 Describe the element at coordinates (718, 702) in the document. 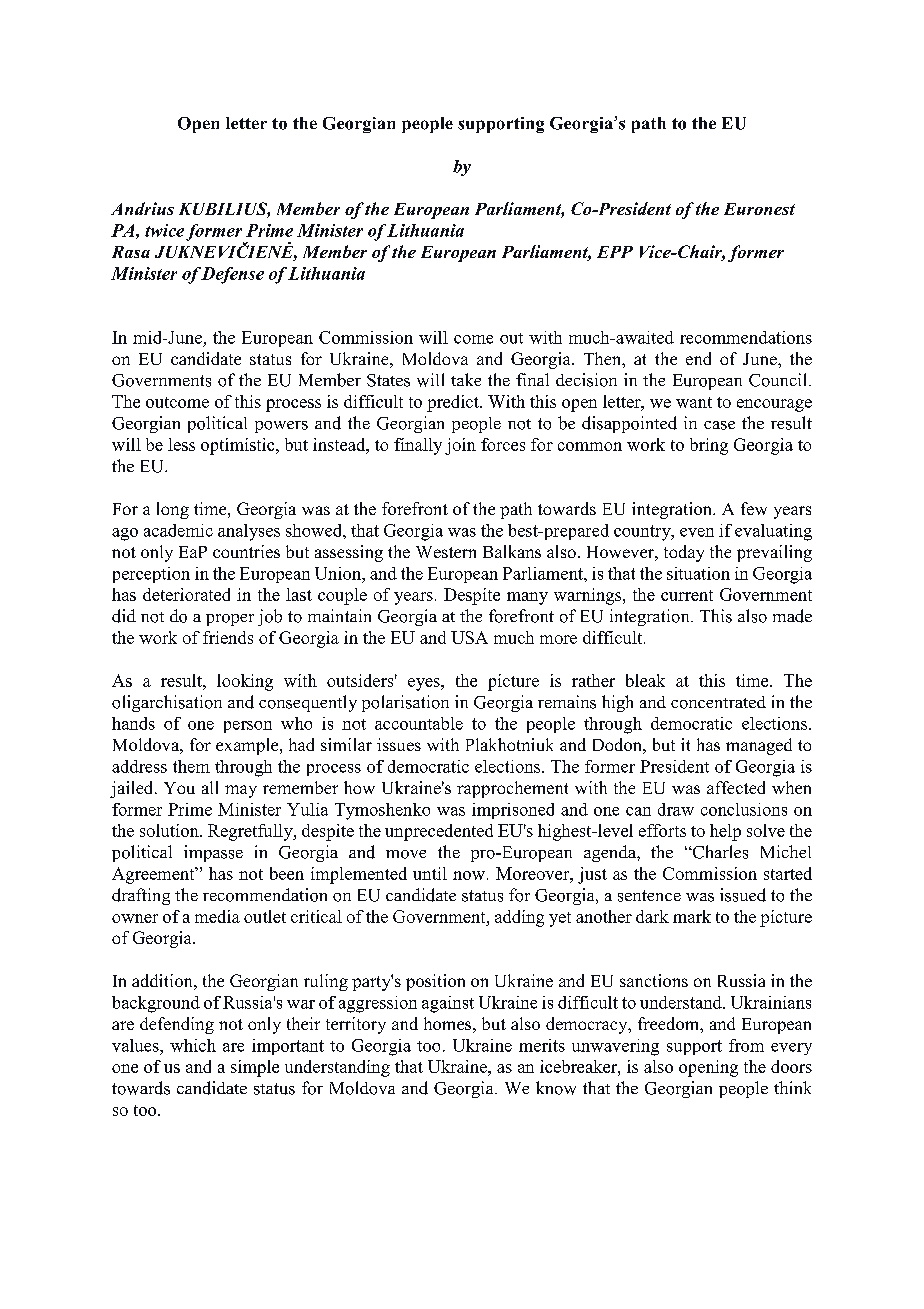

I see `concentrated` at that location.
